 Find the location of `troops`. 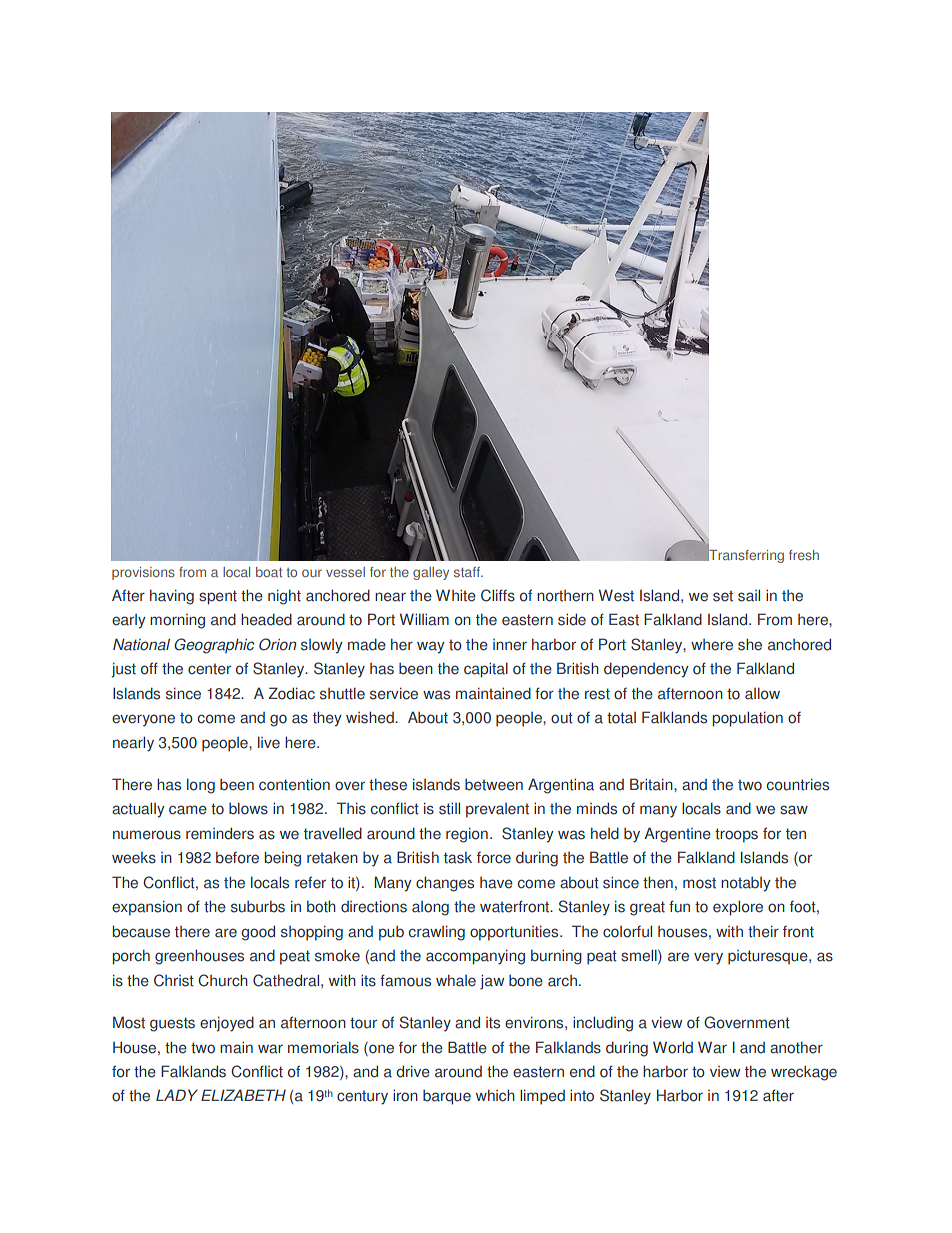

troops is located at coordinates (736, 835).
